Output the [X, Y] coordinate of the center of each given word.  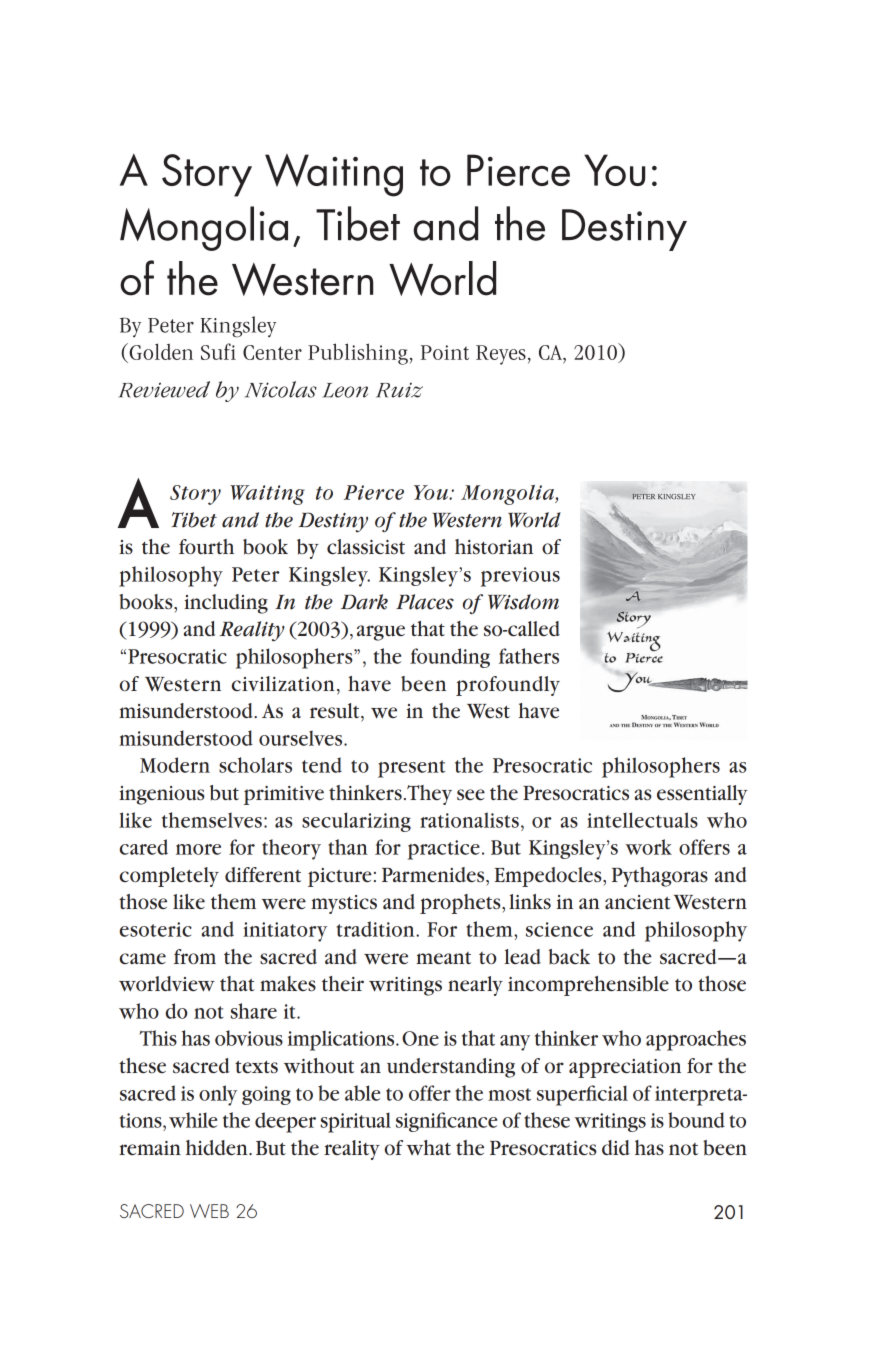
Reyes [501, 355]
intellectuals [642, 820]
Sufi [218, 351]
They [429, 795]
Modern [175, 765]
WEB [209, 1211]
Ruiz [399, 390]
